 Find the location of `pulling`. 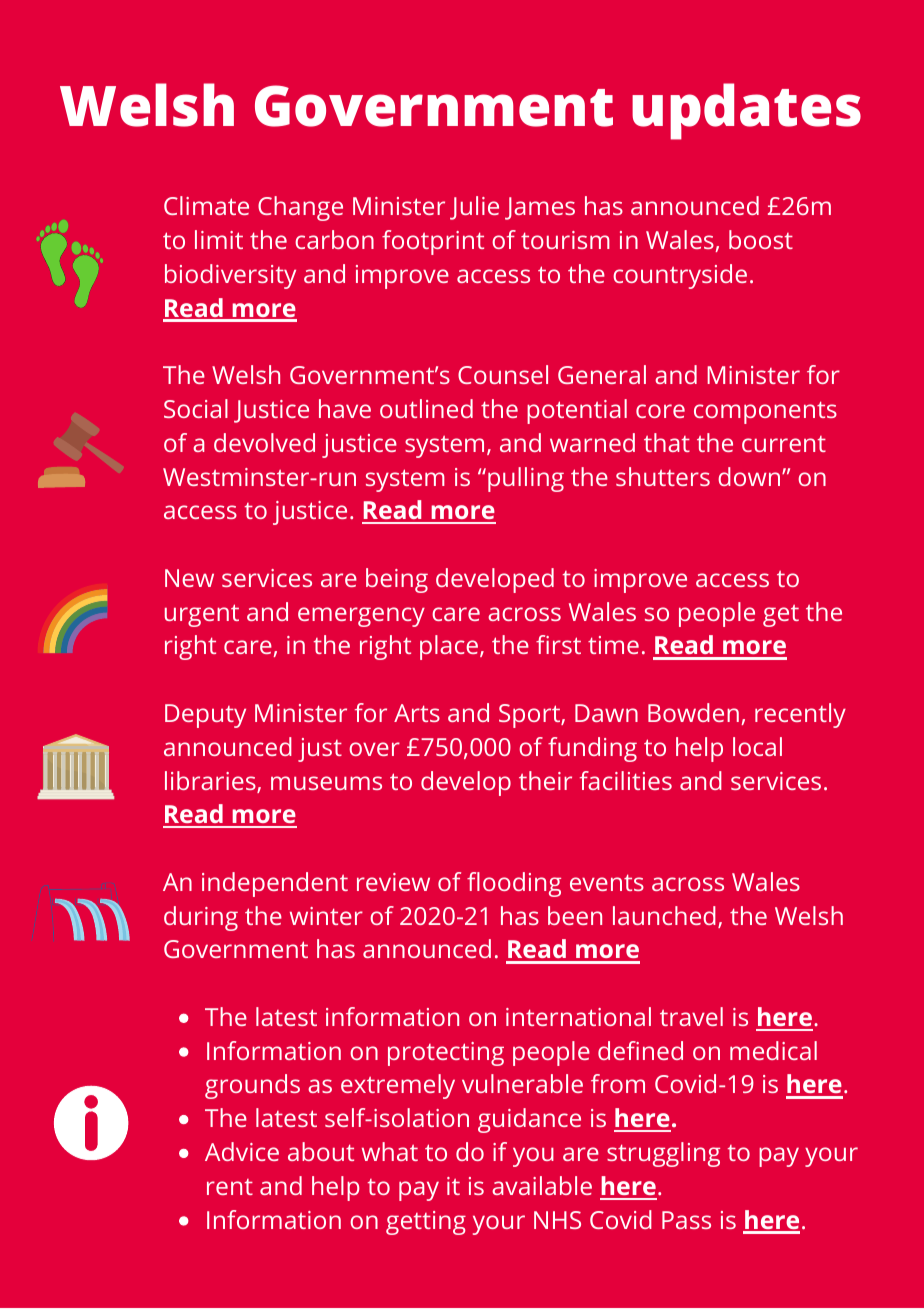

pulling is located at coordinates (526, 479).
